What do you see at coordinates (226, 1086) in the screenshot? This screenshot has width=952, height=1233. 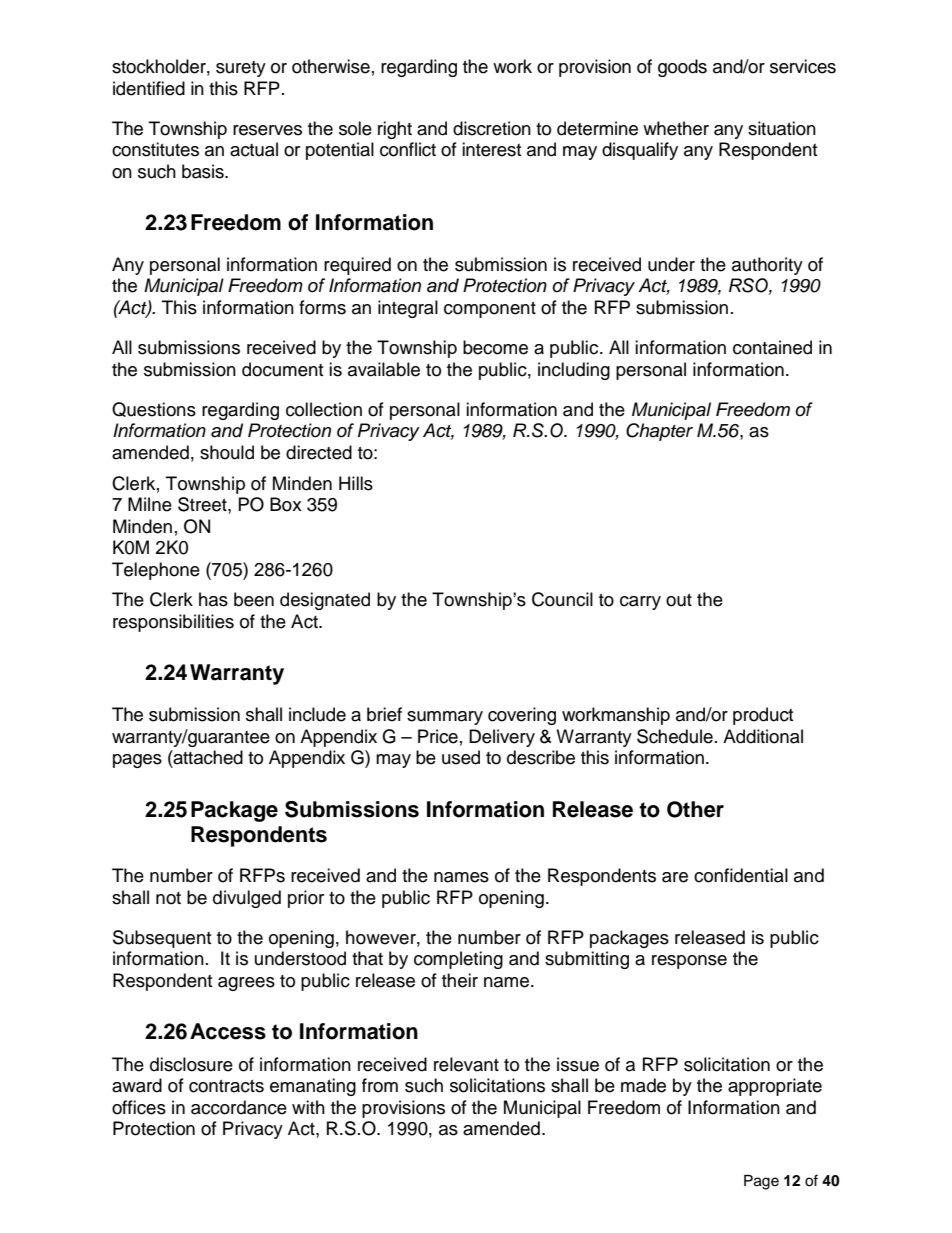 I see `contracts` at bounding box center [226, 1086].
